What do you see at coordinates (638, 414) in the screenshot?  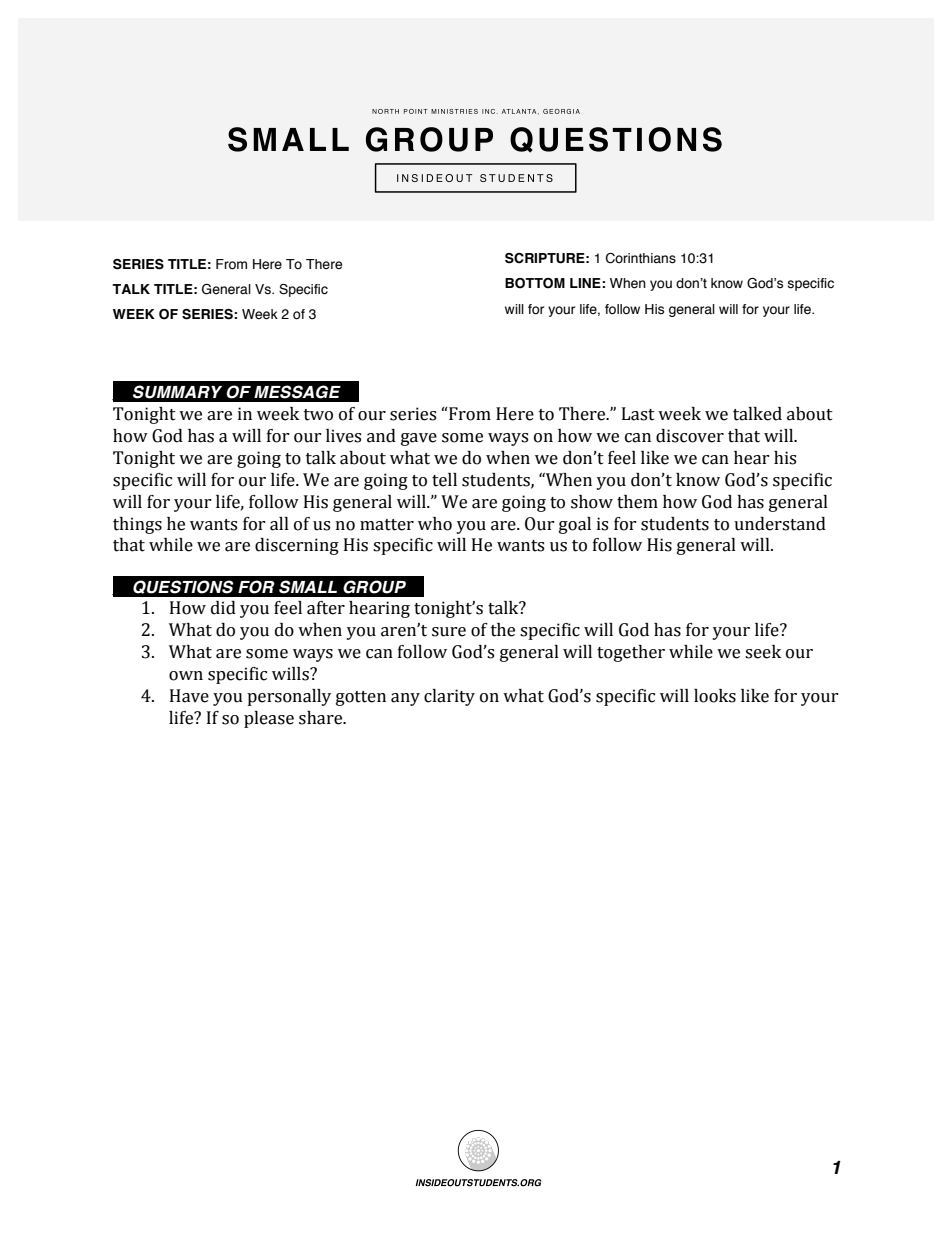 I see `Last` at bounding box center [638, 414].
